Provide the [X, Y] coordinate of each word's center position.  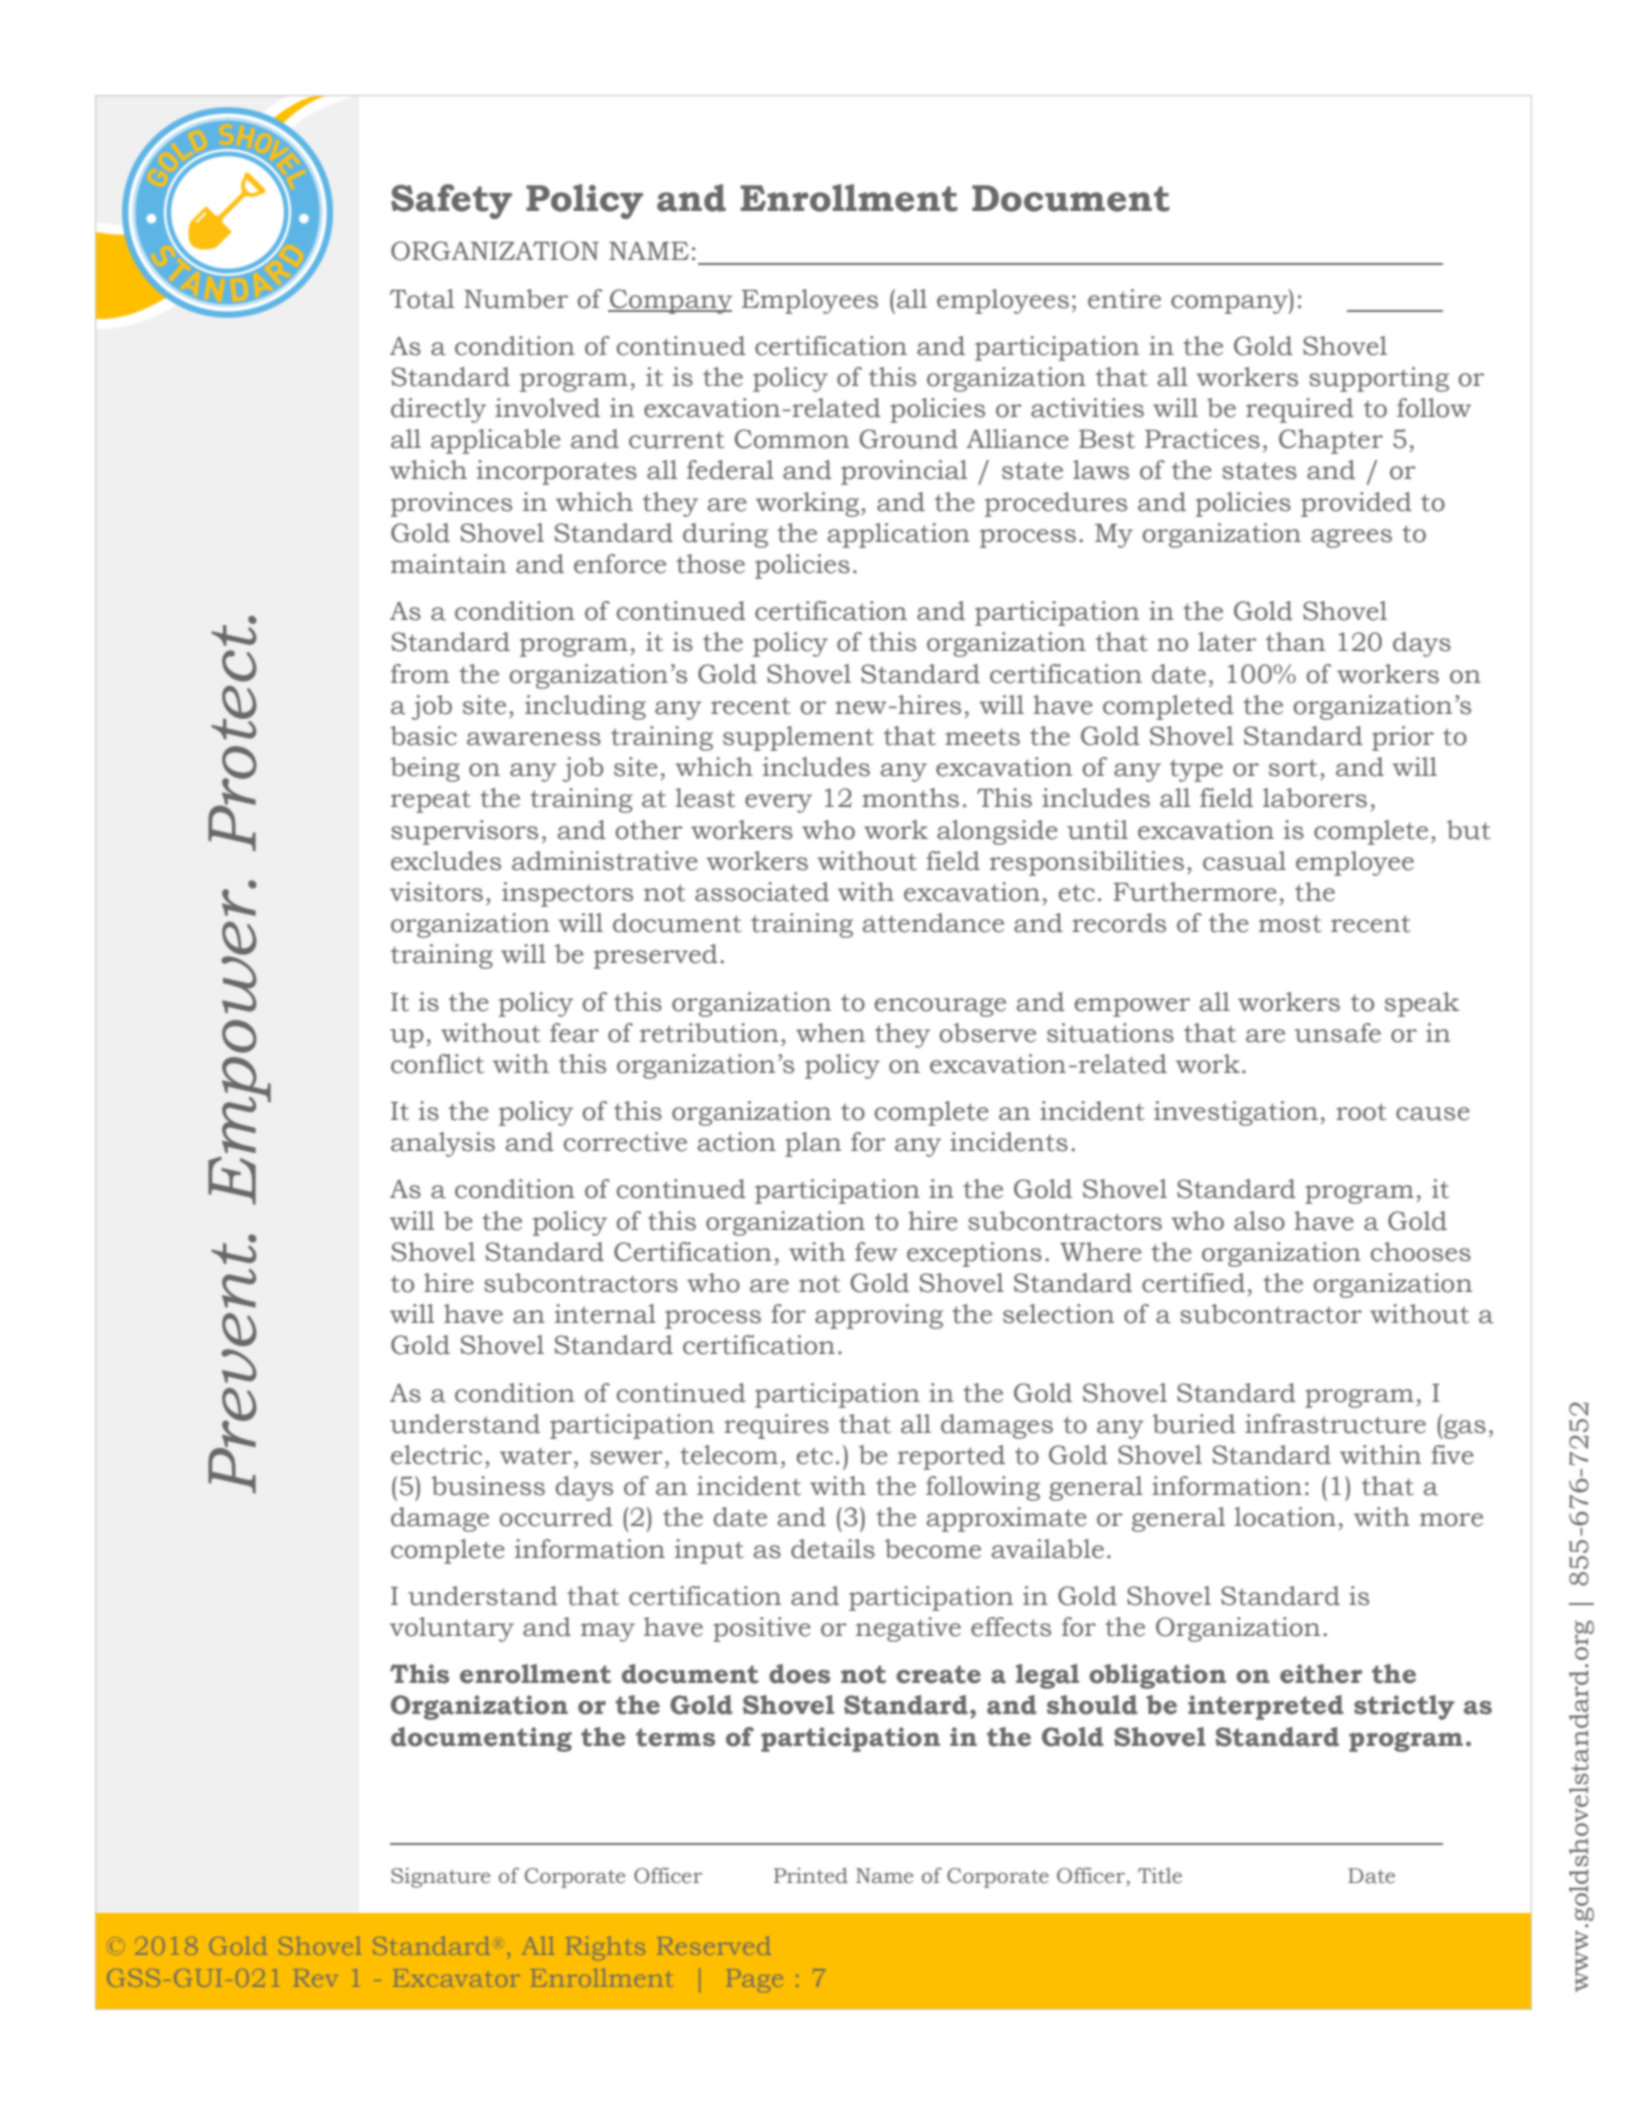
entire [1124, 299]
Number [516, 299]
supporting [1379, 379]
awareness [534, 739]
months [910, 798]
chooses [1421, 1252]
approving [879, 1316]
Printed [811, 1876]
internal [605, 1314]
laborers [1315, 798]
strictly [1404, 1707]
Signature [441, 1878]
